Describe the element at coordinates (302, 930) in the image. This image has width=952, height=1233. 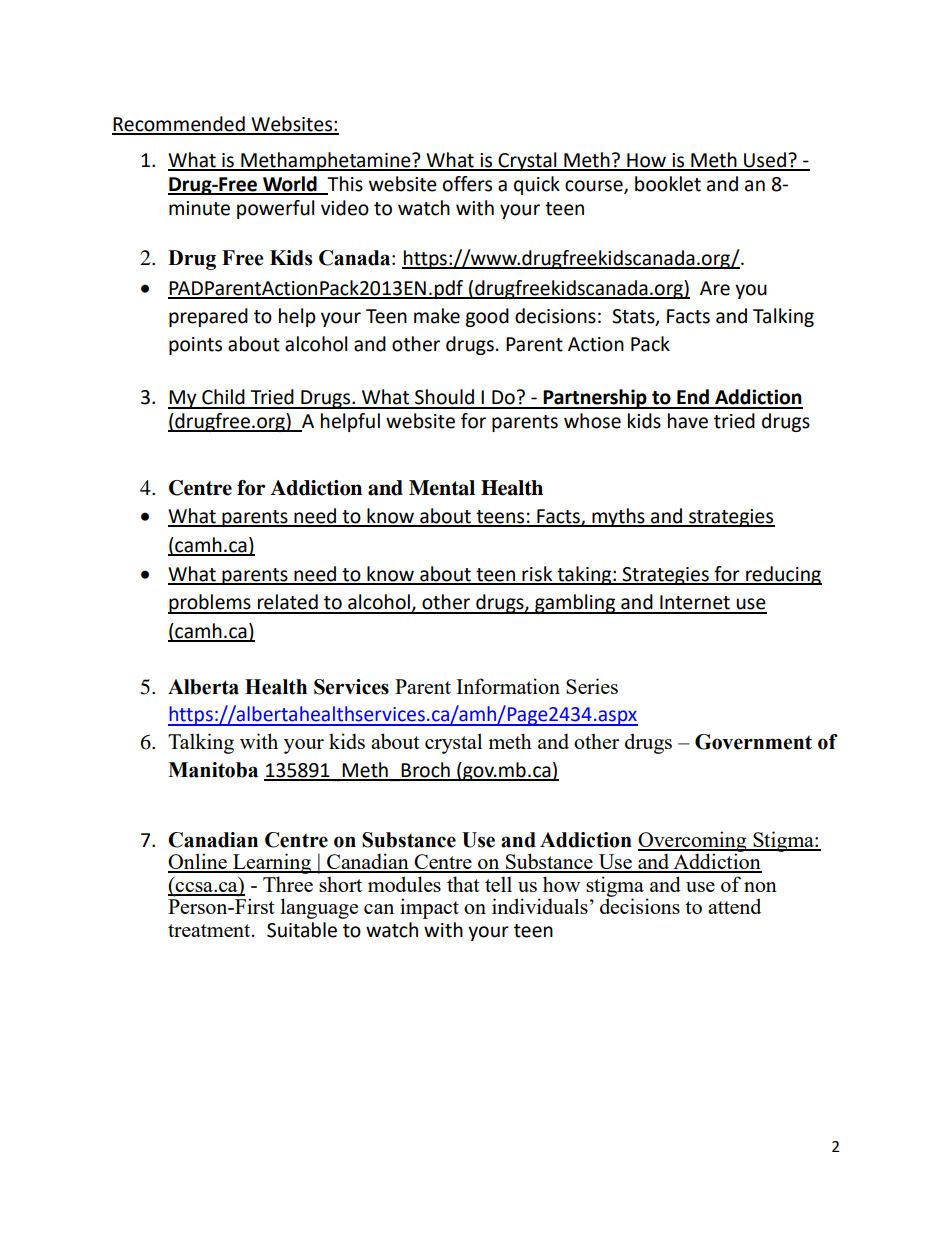
I see `Suitable` at that location.
